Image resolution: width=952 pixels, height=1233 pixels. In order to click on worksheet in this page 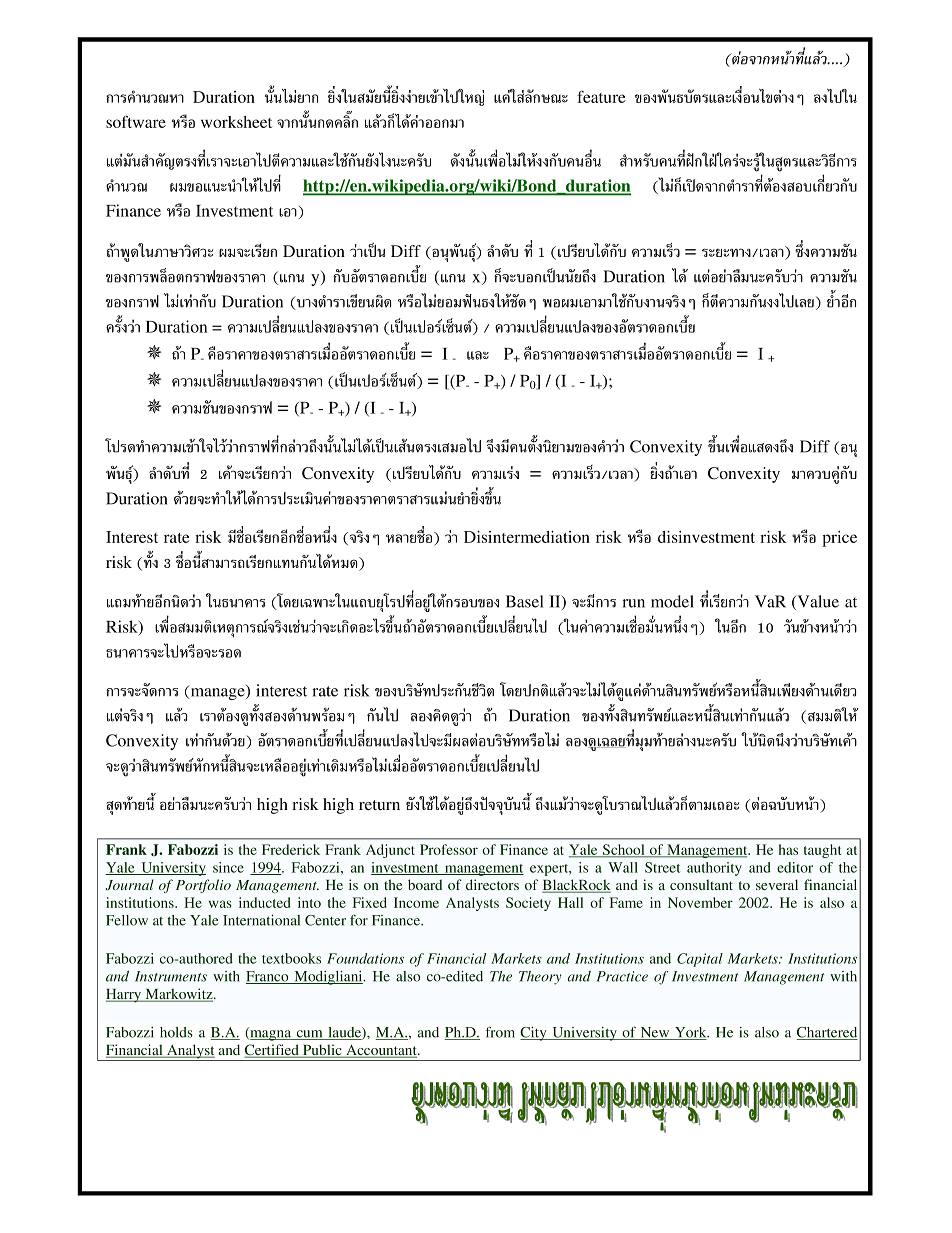, I will do `click(236, 122)`.
